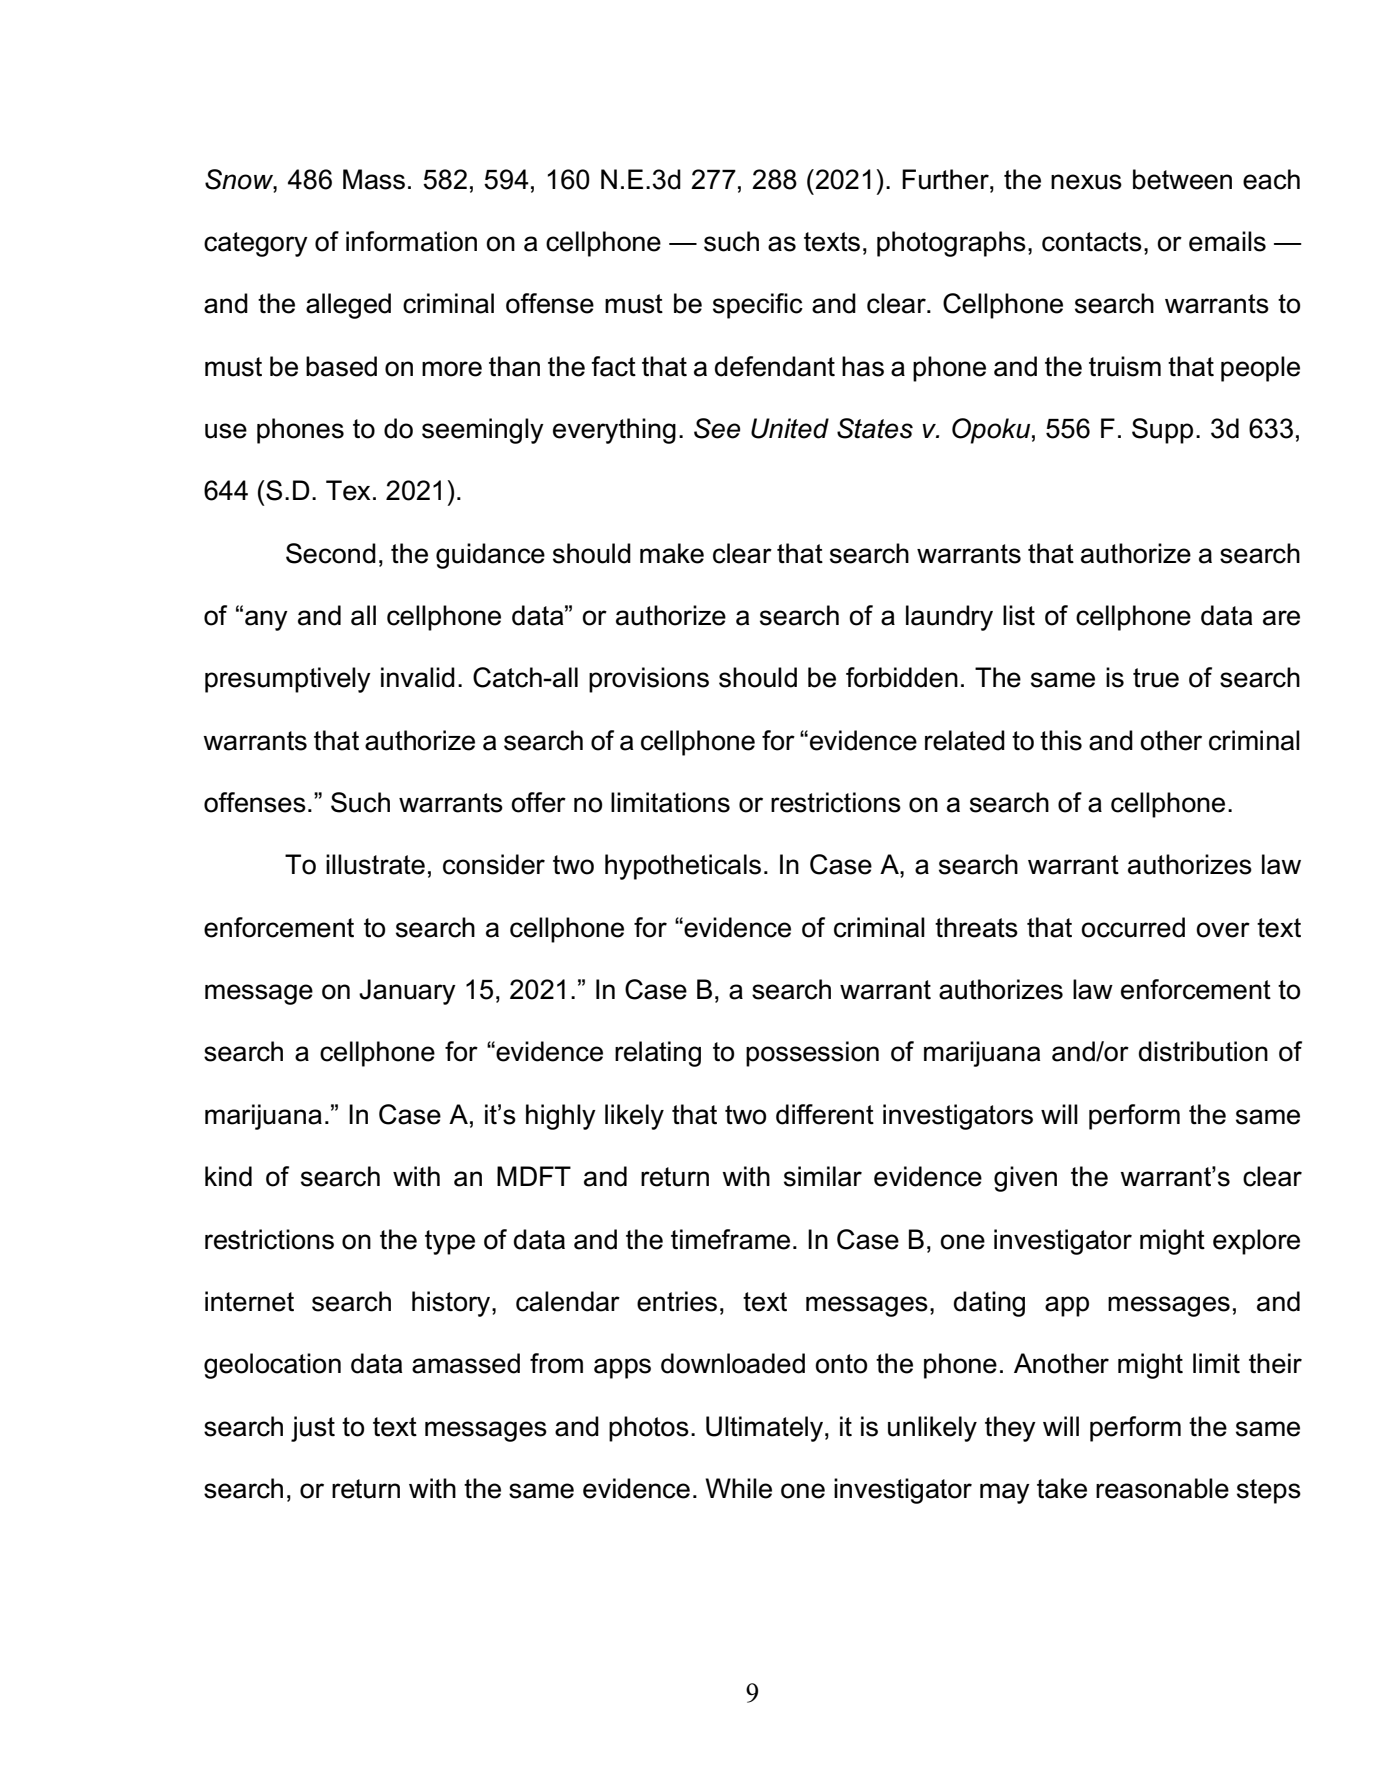 Image resolution: width=1382 pixels, height=1789 pixels. I want to click on specific, so click(758, 306).
